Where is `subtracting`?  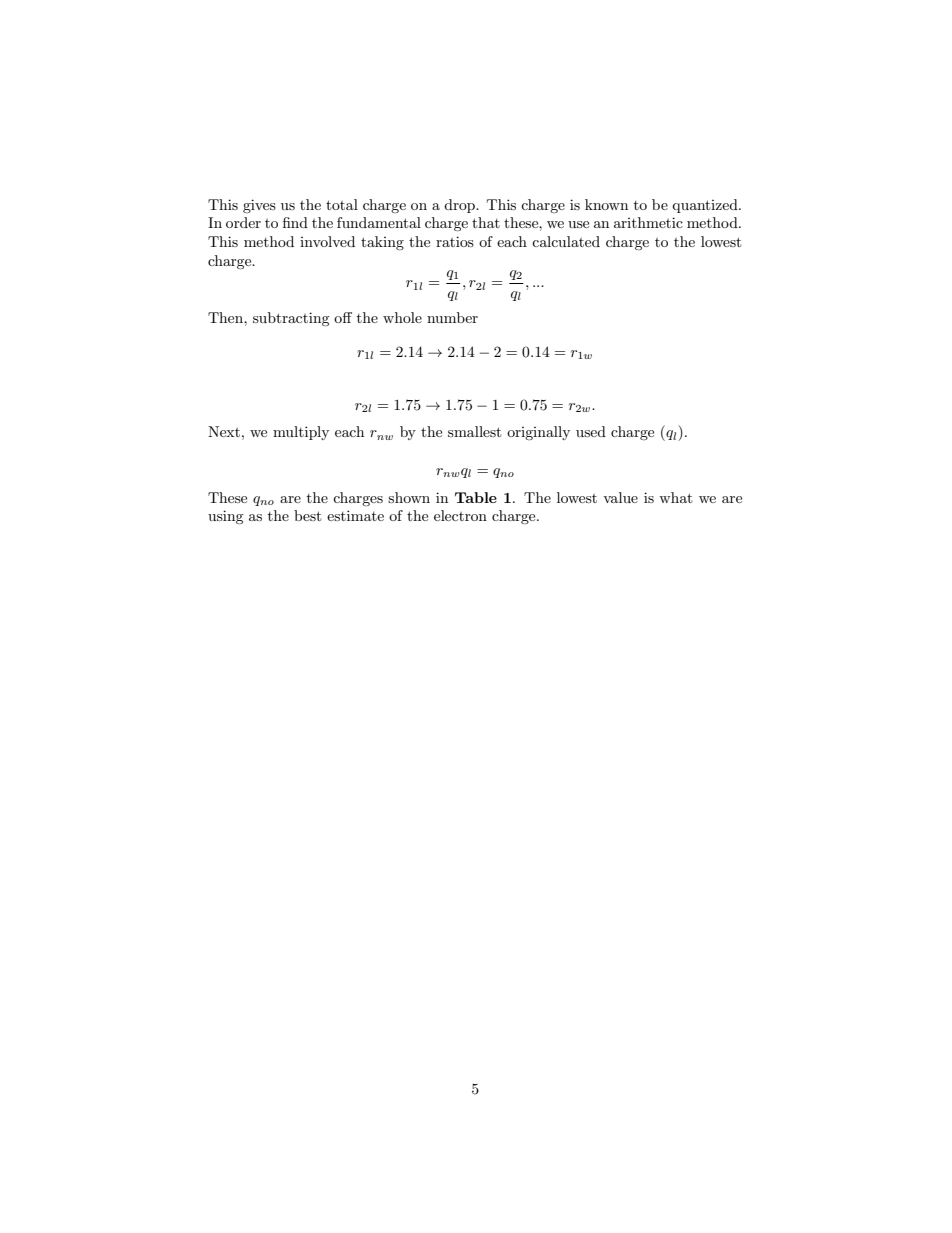
subtracting is located at coordinates (291, 319).
